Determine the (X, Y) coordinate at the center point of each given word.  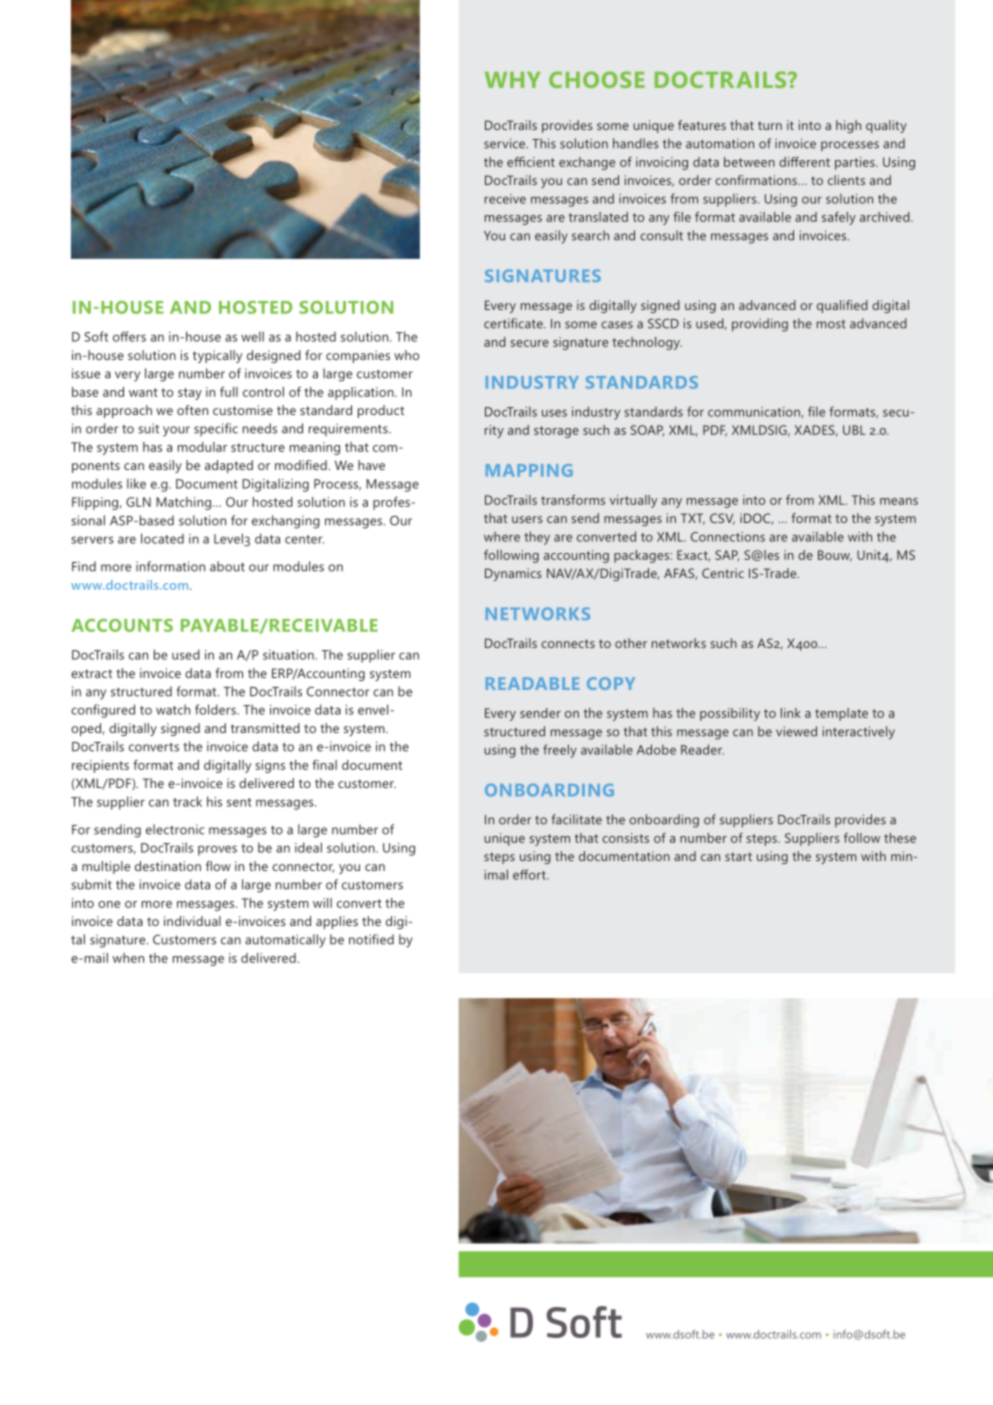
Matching (183, 503)
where (502, 536)
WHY (513, 80)
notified (371, 939)
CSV (722, 519)
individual (192, 921)
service (505, 143)
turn (770, 125)
